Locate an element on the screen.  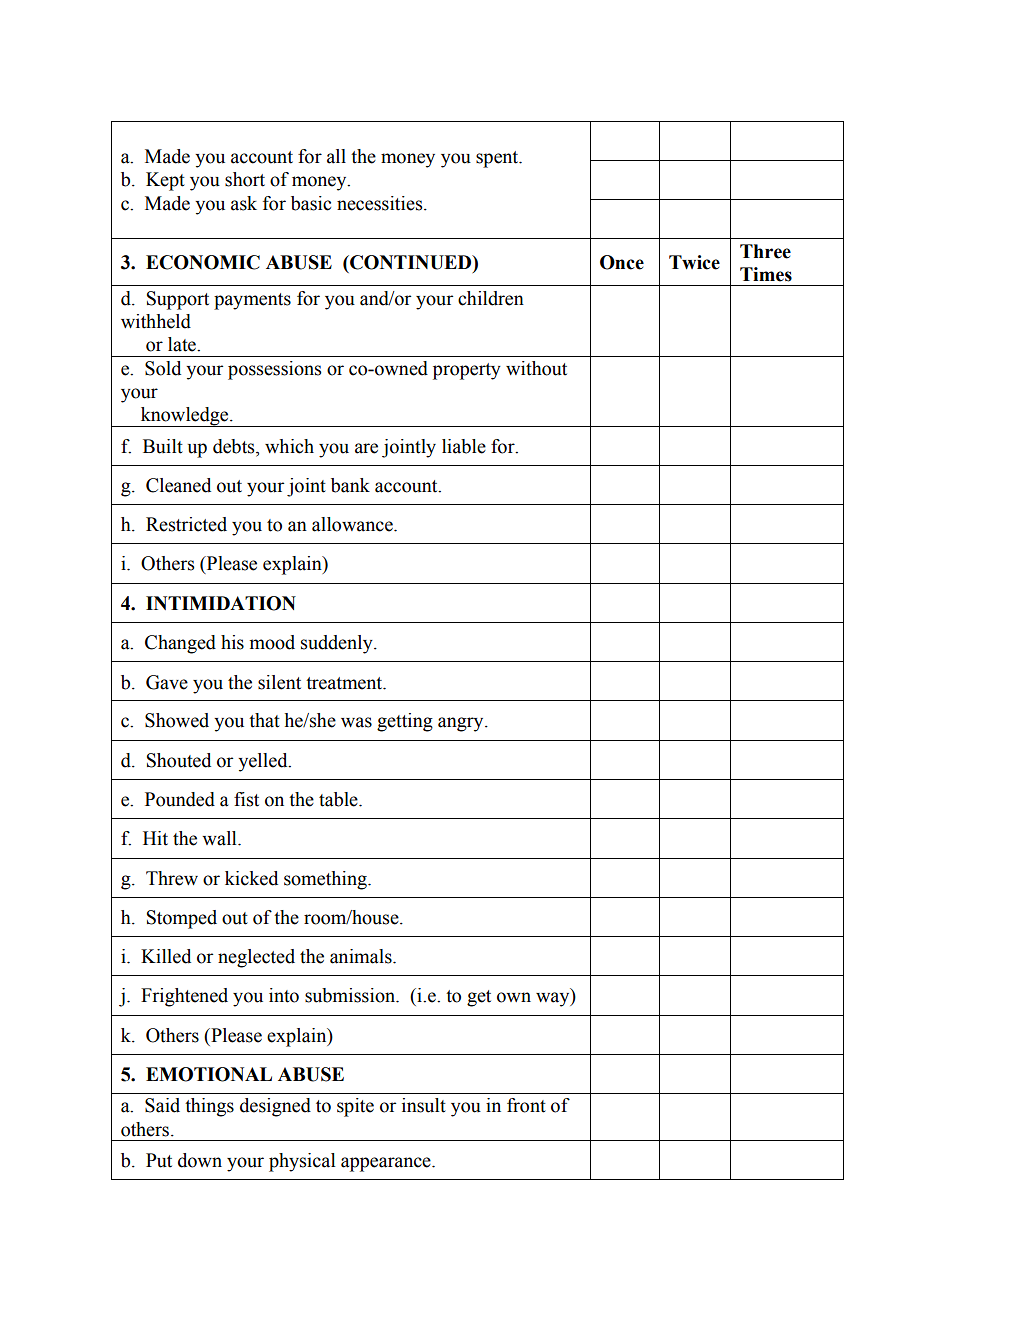
insult is located at coordinates (424, 1105).
